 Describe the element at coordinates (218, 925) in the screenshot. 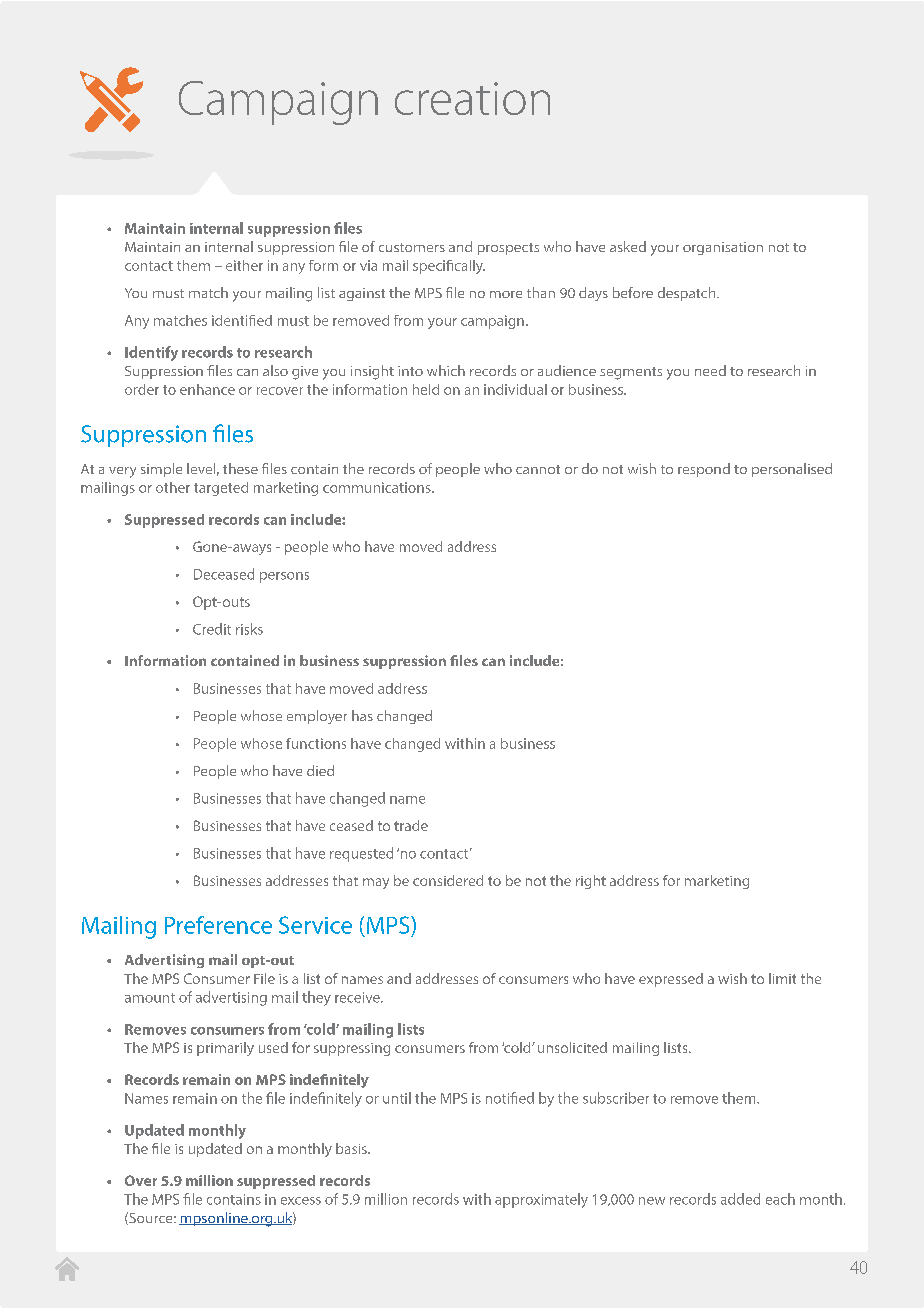

I see `Preference` at that location.
